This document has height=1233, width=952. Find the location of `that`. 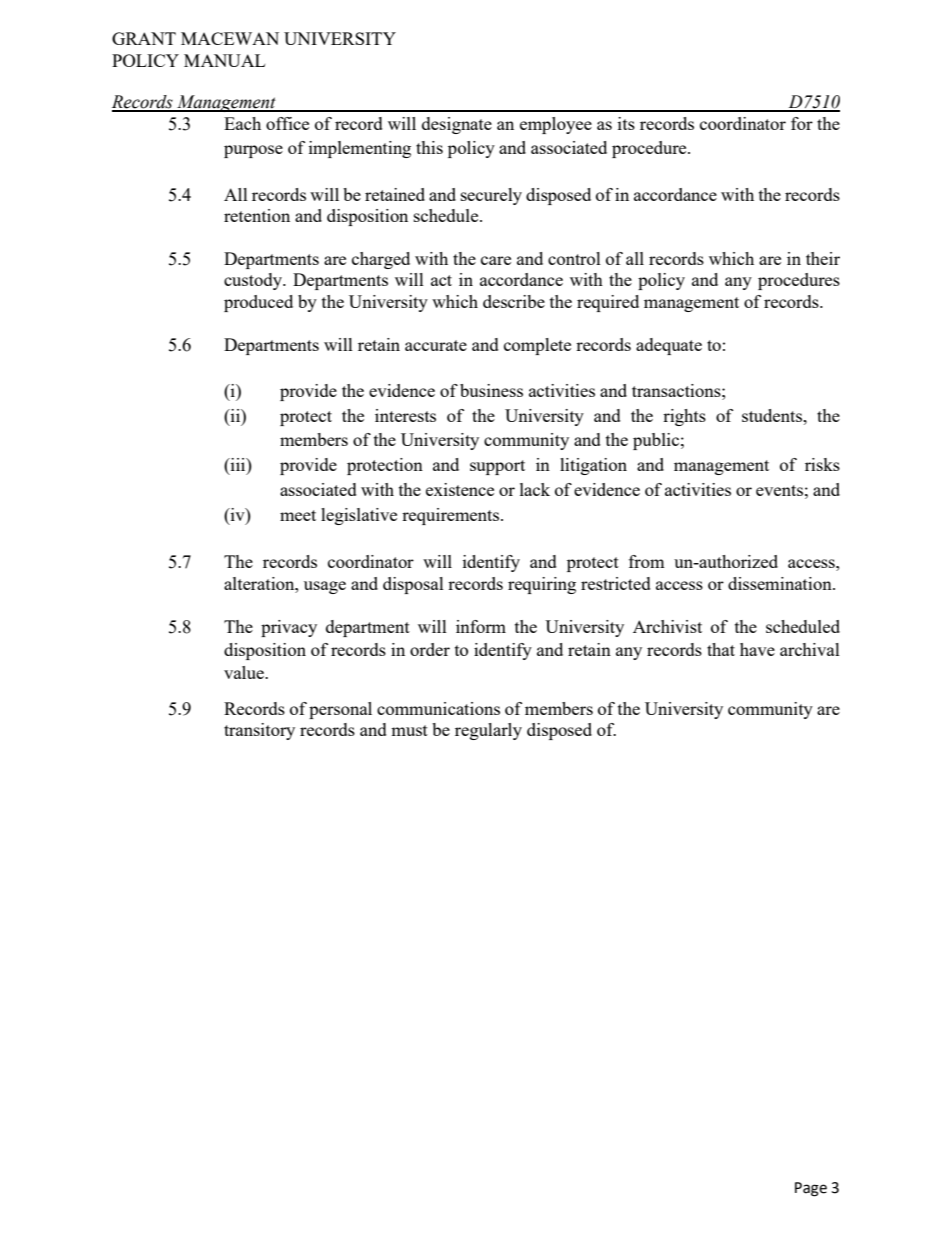

that is located at coordinates (721, 649).
